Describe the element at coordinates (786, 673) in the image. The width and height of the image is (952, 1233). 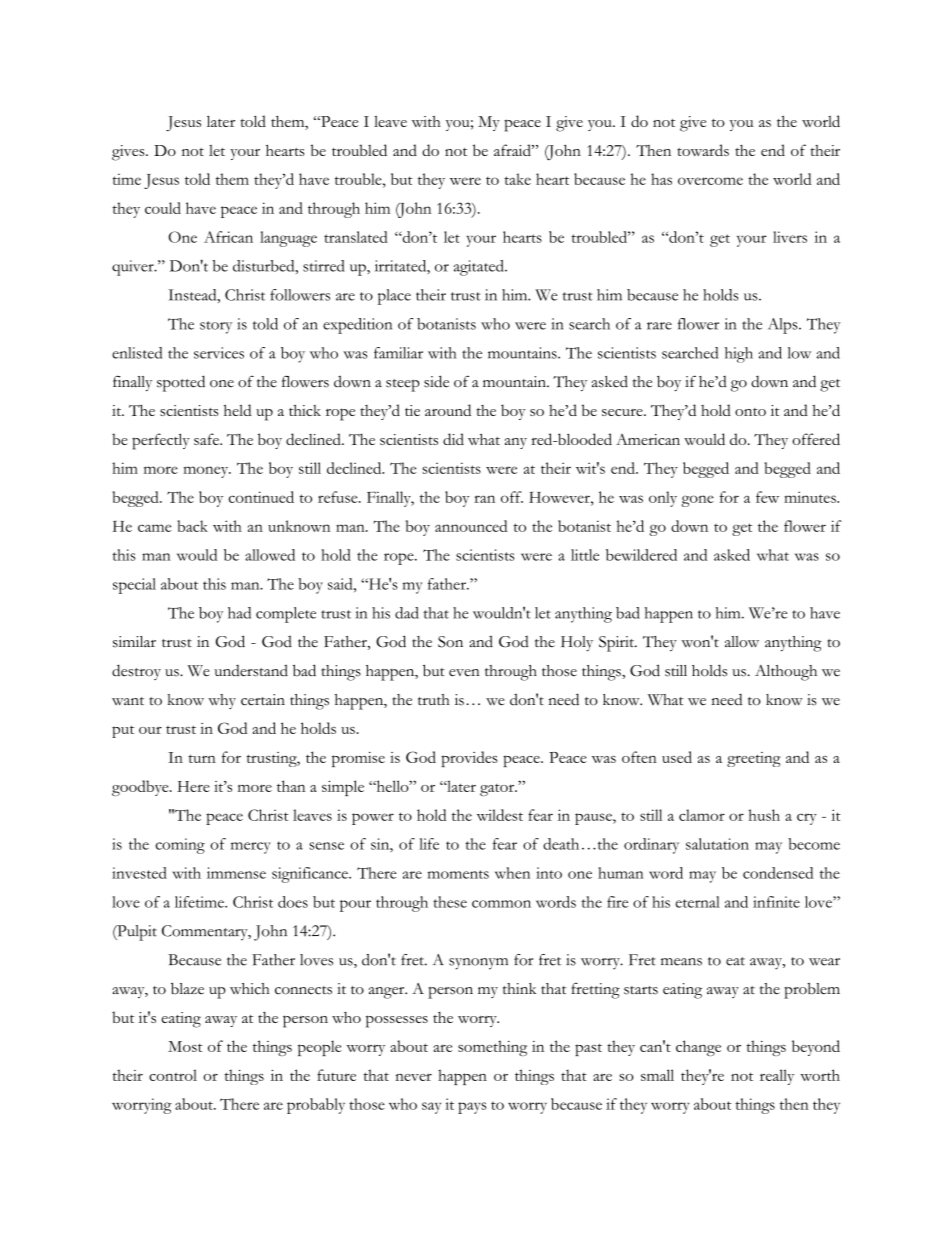
I see `Although` at that location.
